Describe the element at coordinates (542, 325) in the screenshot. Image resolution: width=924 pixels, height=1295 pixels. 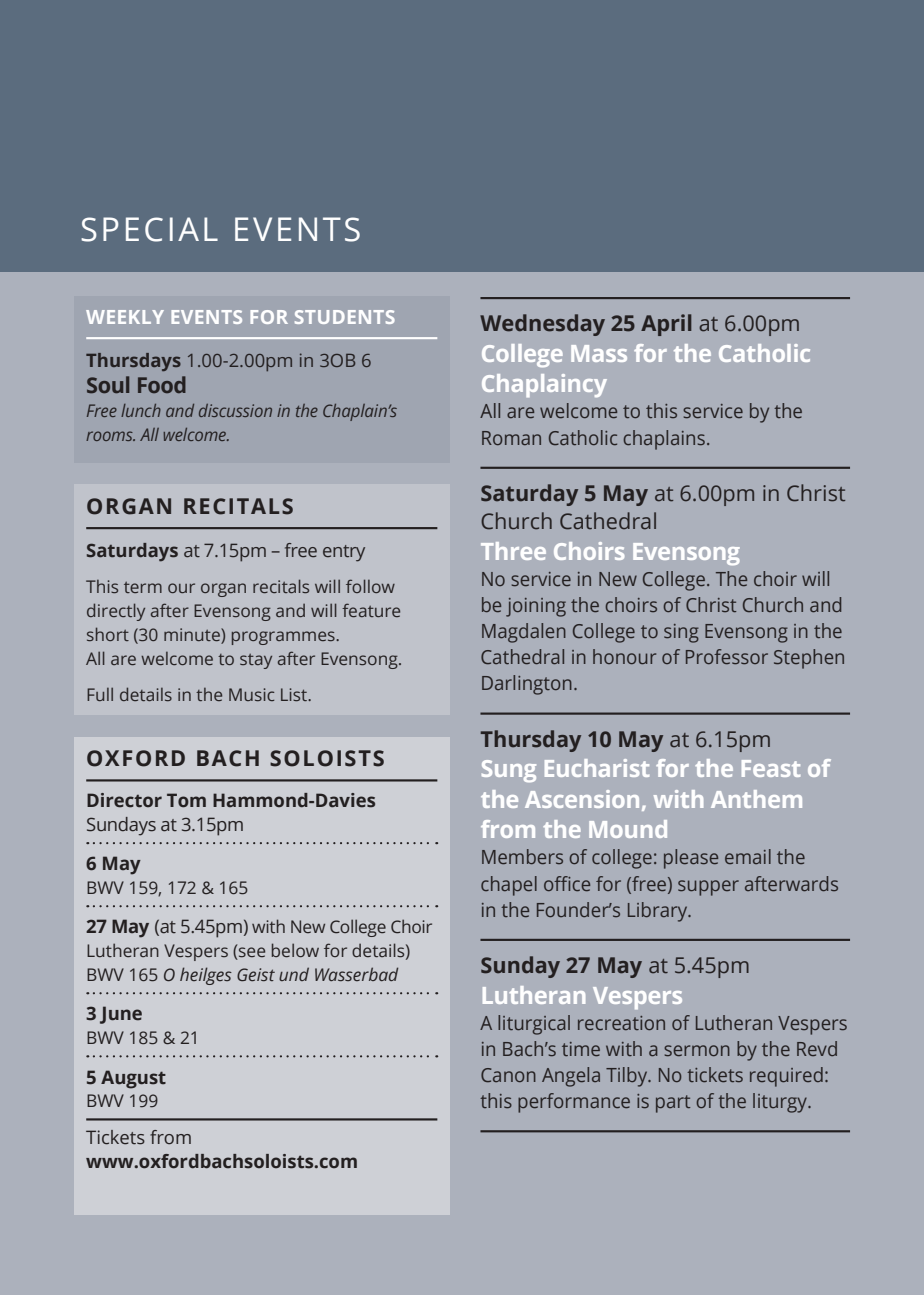
I see `Wednesday` at that location.
